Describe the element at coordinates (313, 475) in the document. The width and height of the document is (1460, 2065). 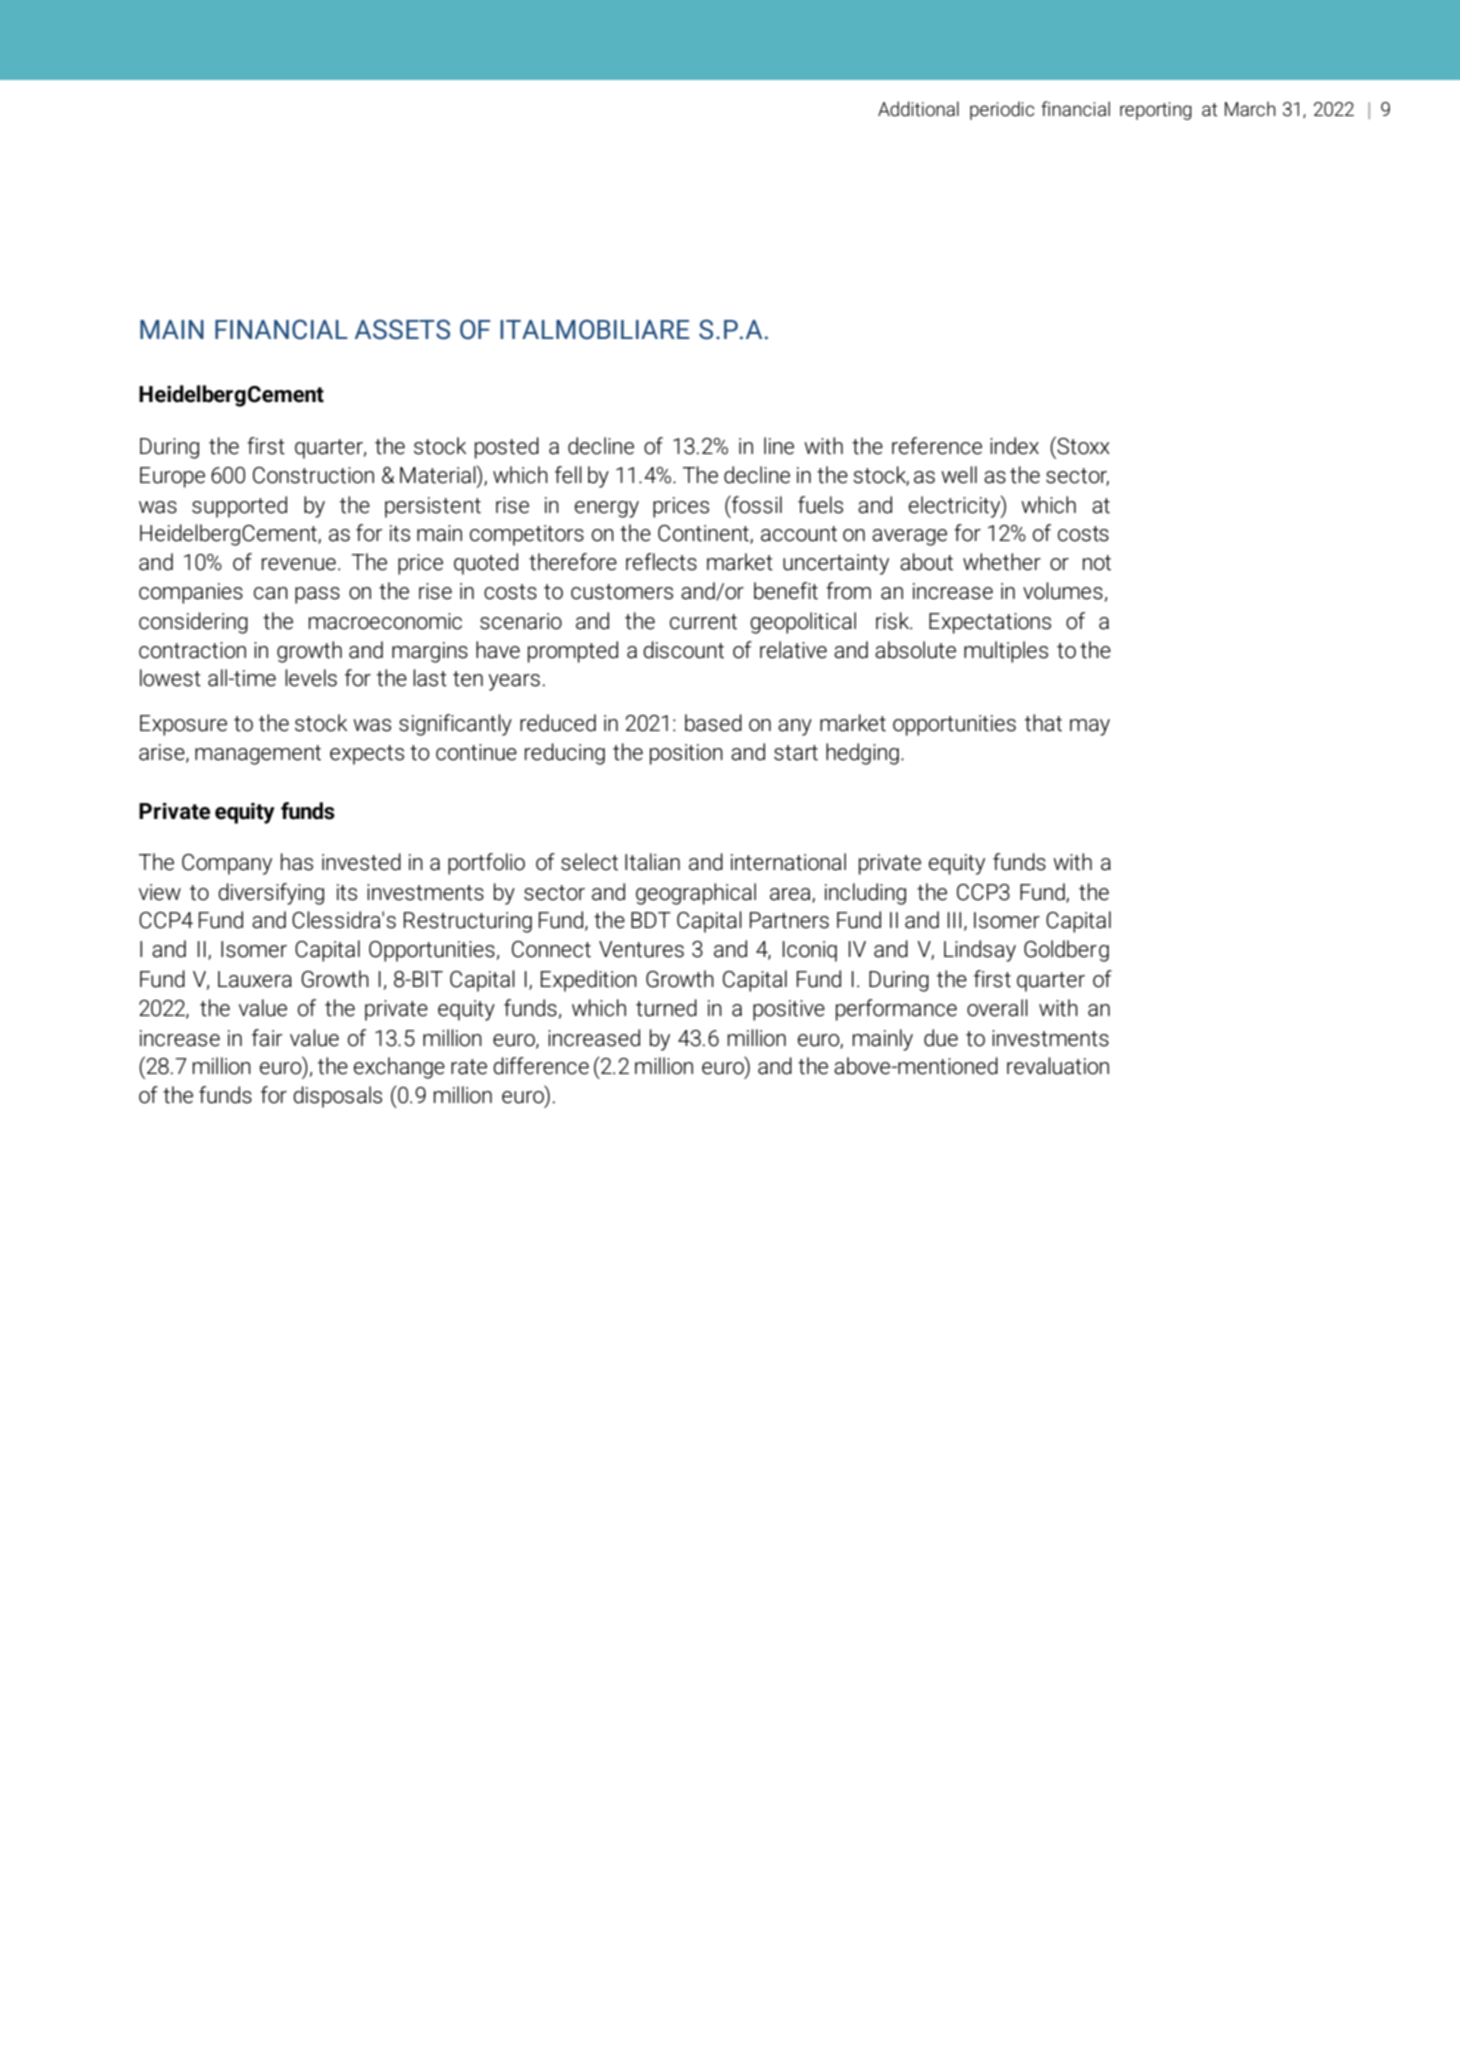
I see `Construction` at that location.
